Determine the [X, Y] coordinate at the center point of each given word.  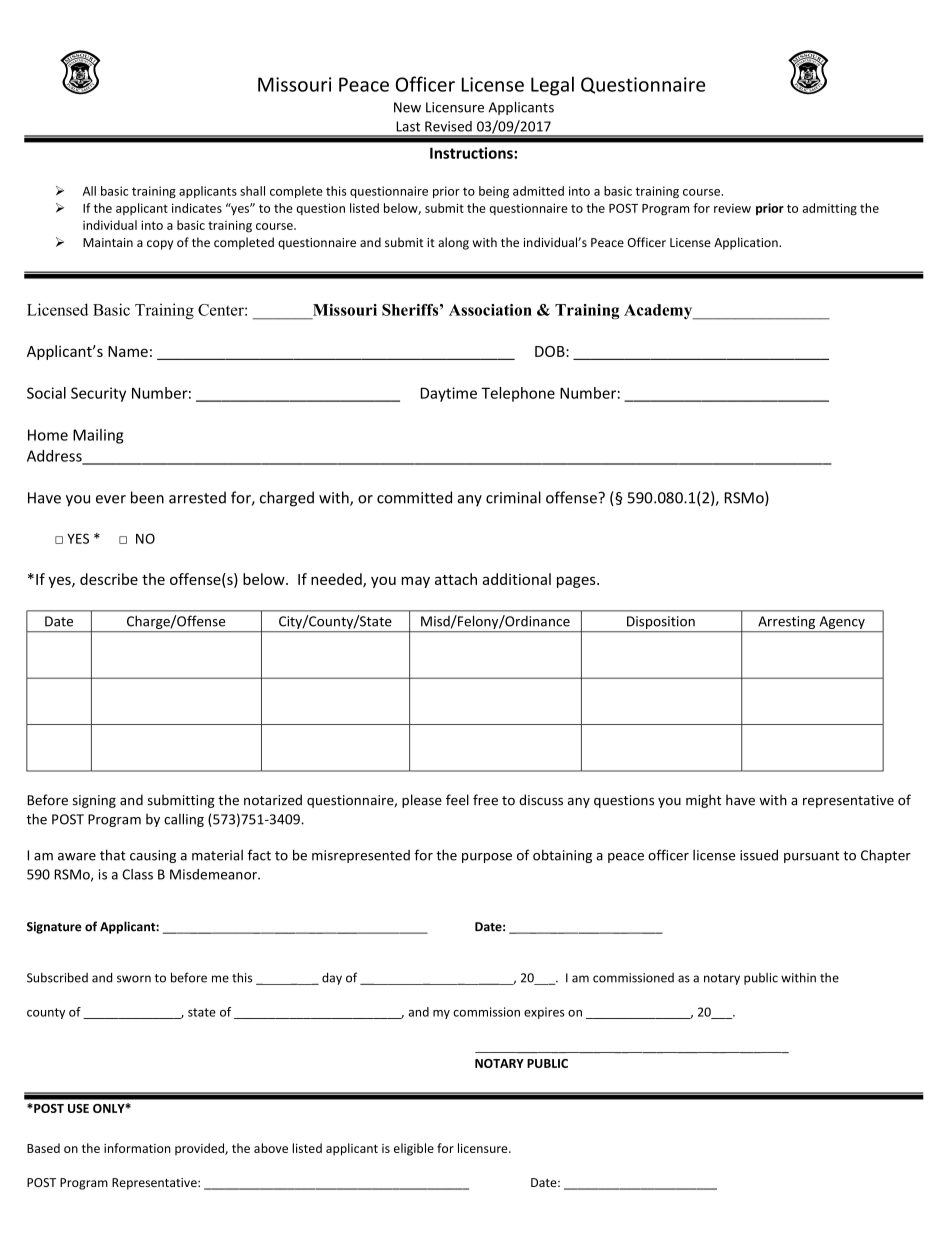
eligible [414, 1149]
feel [457, 800]
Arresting [786, 622]
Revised [448, 126]
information [137, 1148]
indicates [197, 208]
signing [94, 801]
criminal [513, 497]
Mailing [98, 436]
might [703, 801]
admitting [830, 209]
